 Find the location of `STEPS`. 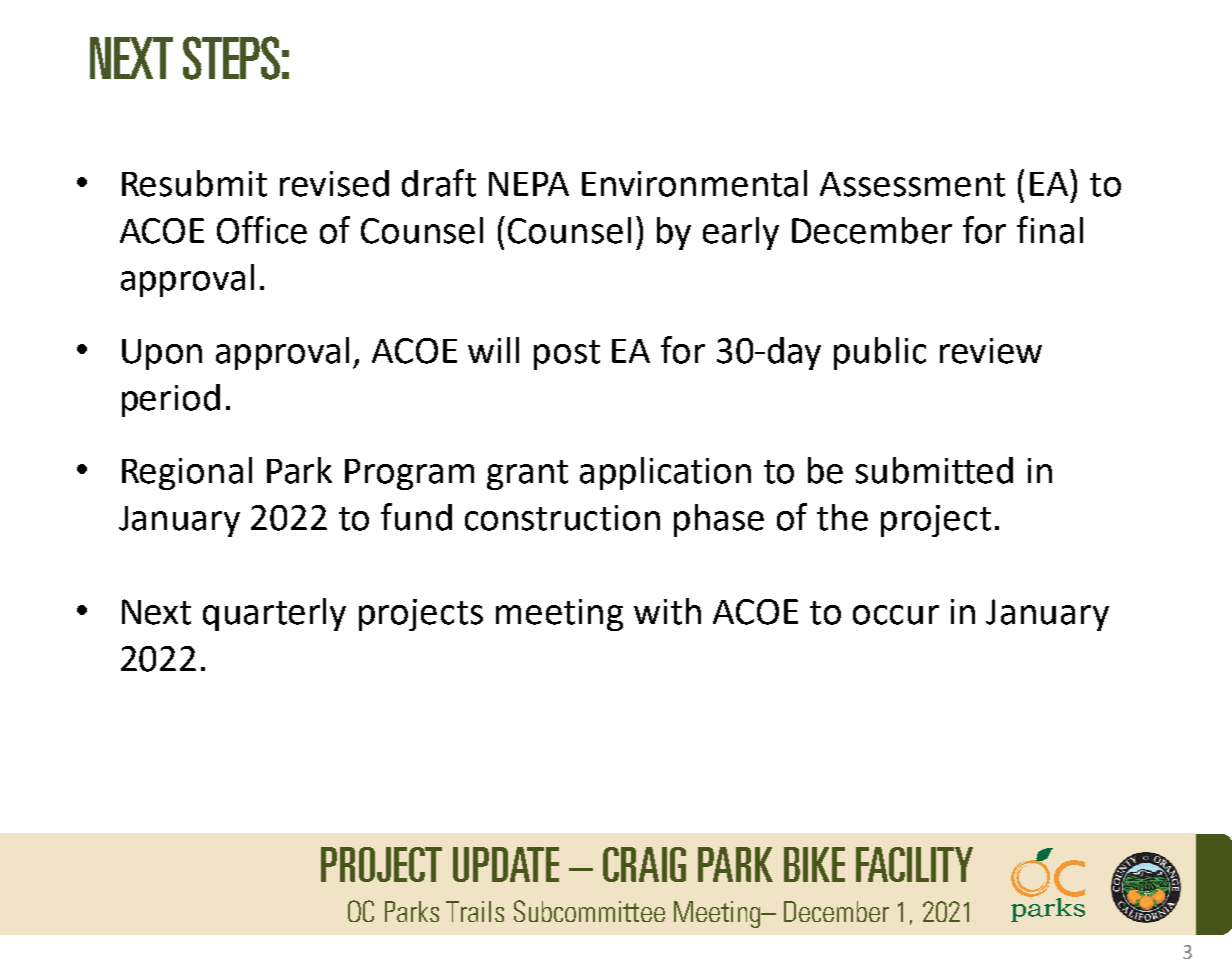

STEPS is located at coordinates (231, 58).
